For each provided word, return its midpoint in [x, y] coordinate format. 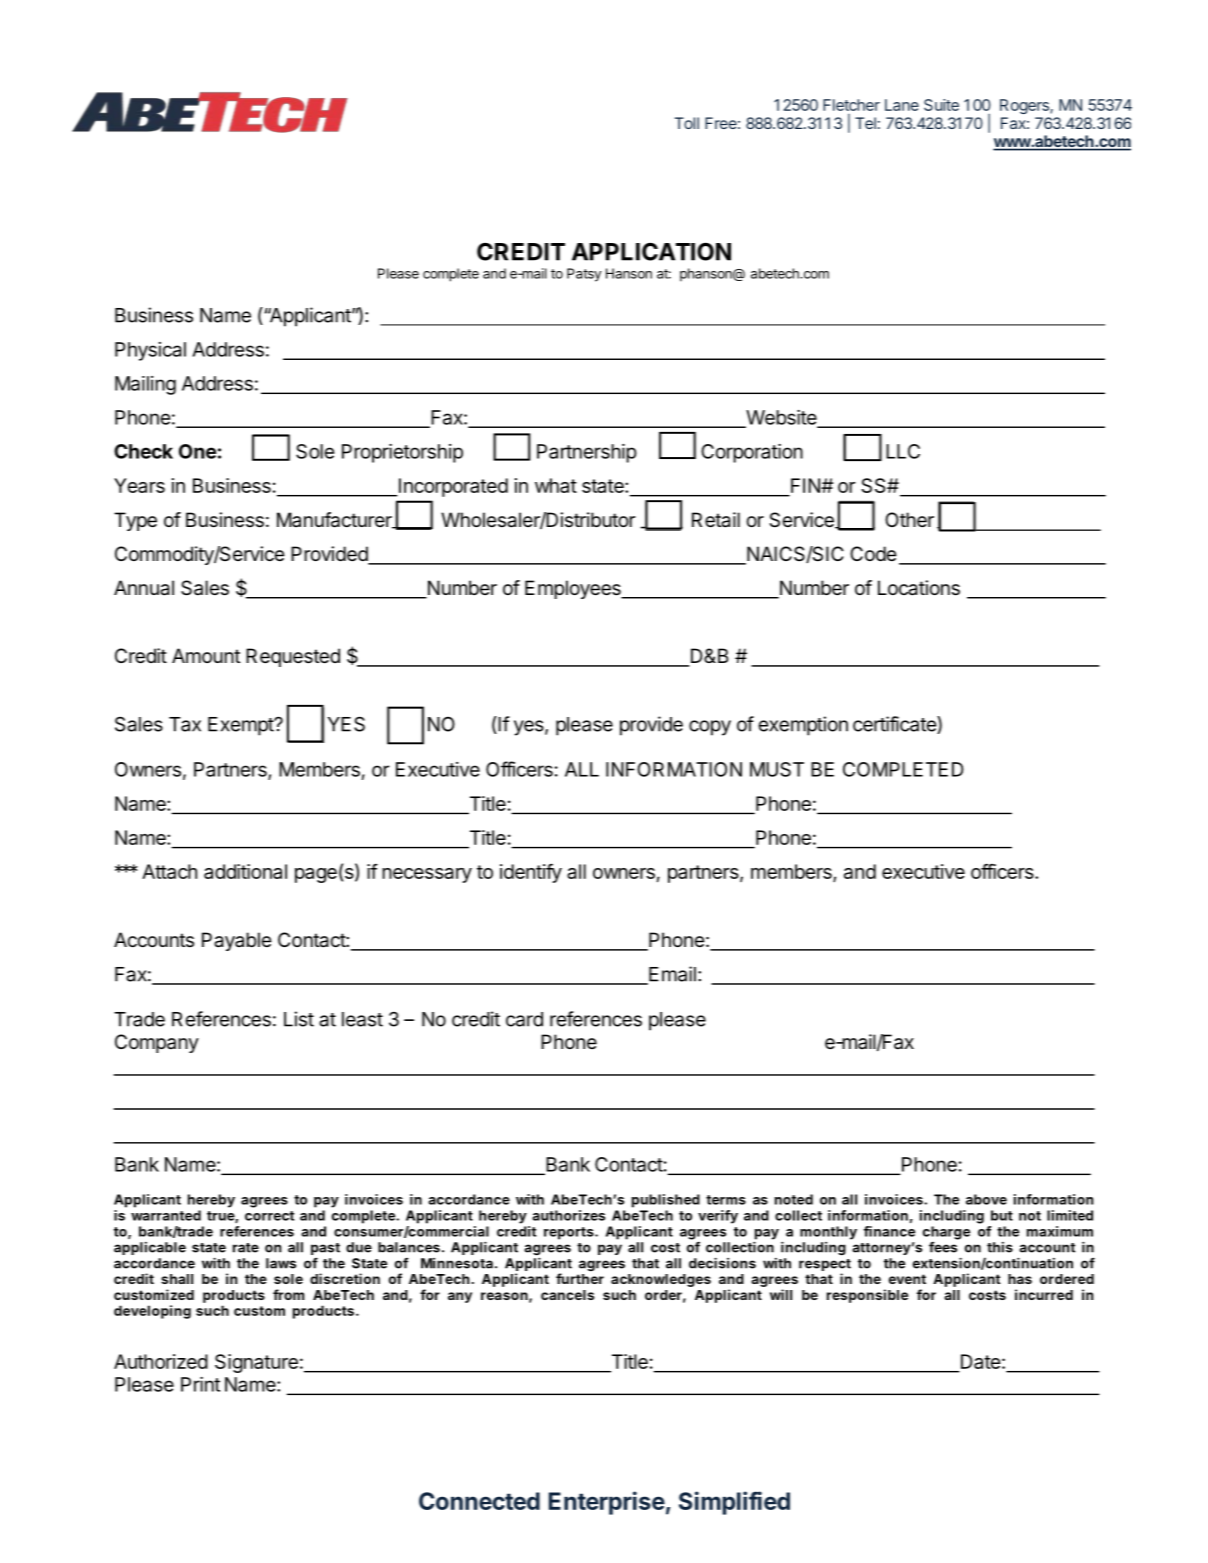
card [524, 1019]
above [986, 1199]
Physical [150, 351]
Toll [687, 123]
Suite [941, 105]
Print [200, 1384]
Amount [206, 655]
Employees [574, 589]
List [299, 1019]
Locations [919, 588]
